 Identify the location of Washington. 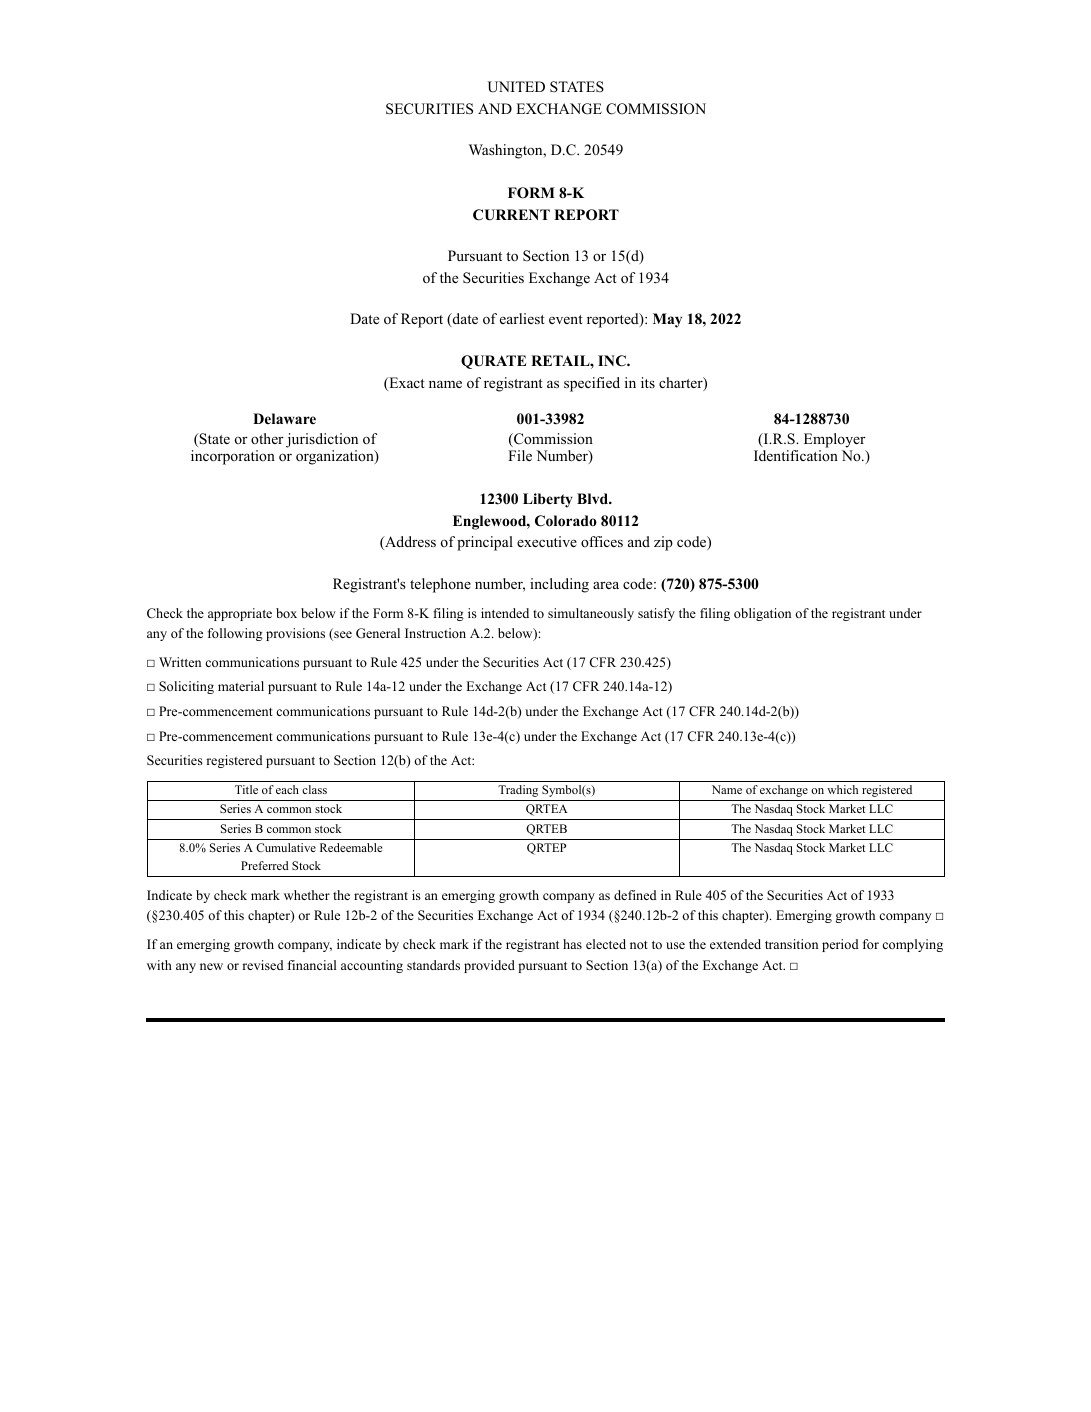
(507, 151).
